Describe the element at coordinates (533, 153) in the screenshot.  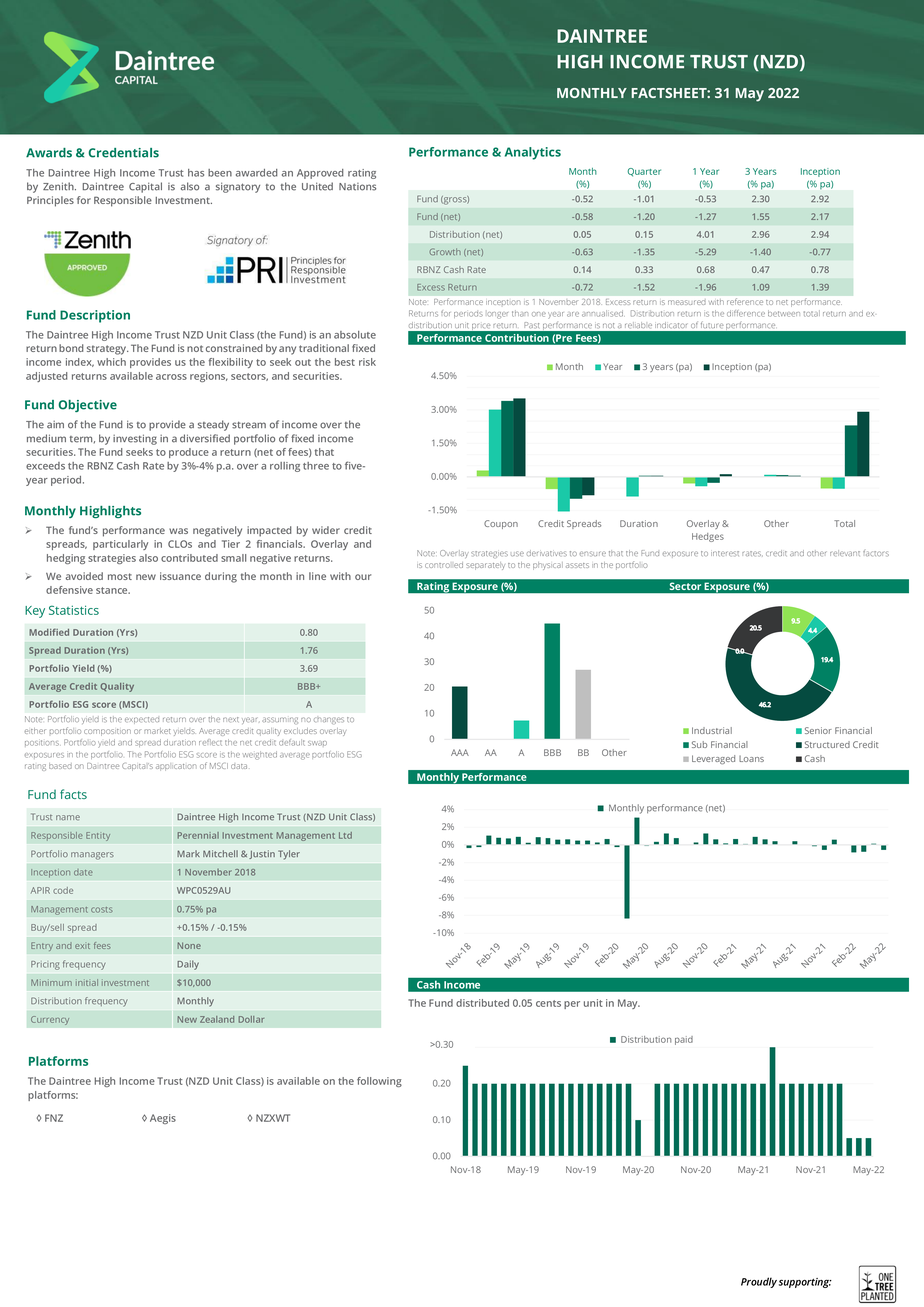
I see `Analytics` at that location.
